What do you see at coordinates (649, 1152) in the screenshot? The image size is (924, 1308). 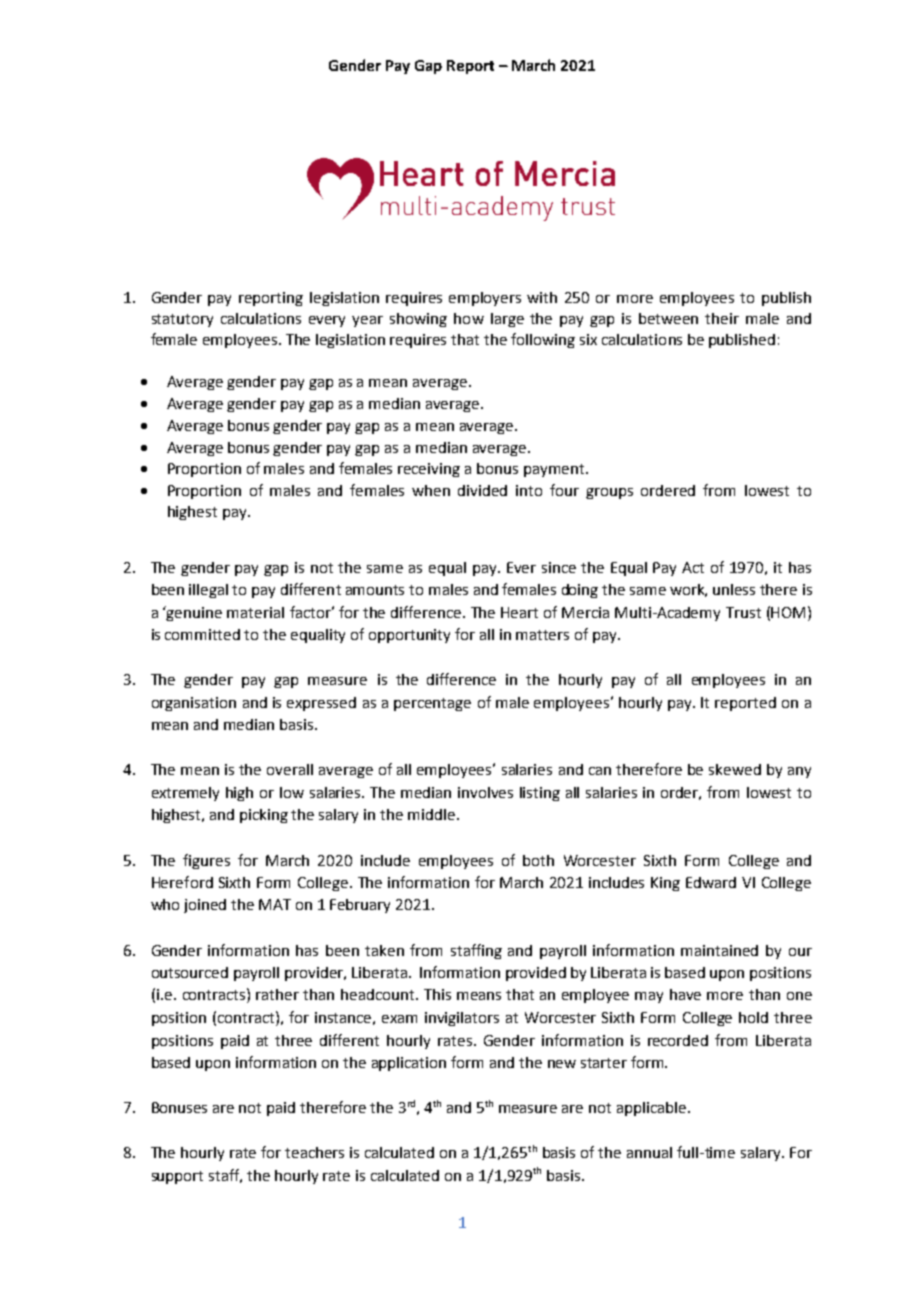 I see `annual` at bounding box center [649, 1152].
